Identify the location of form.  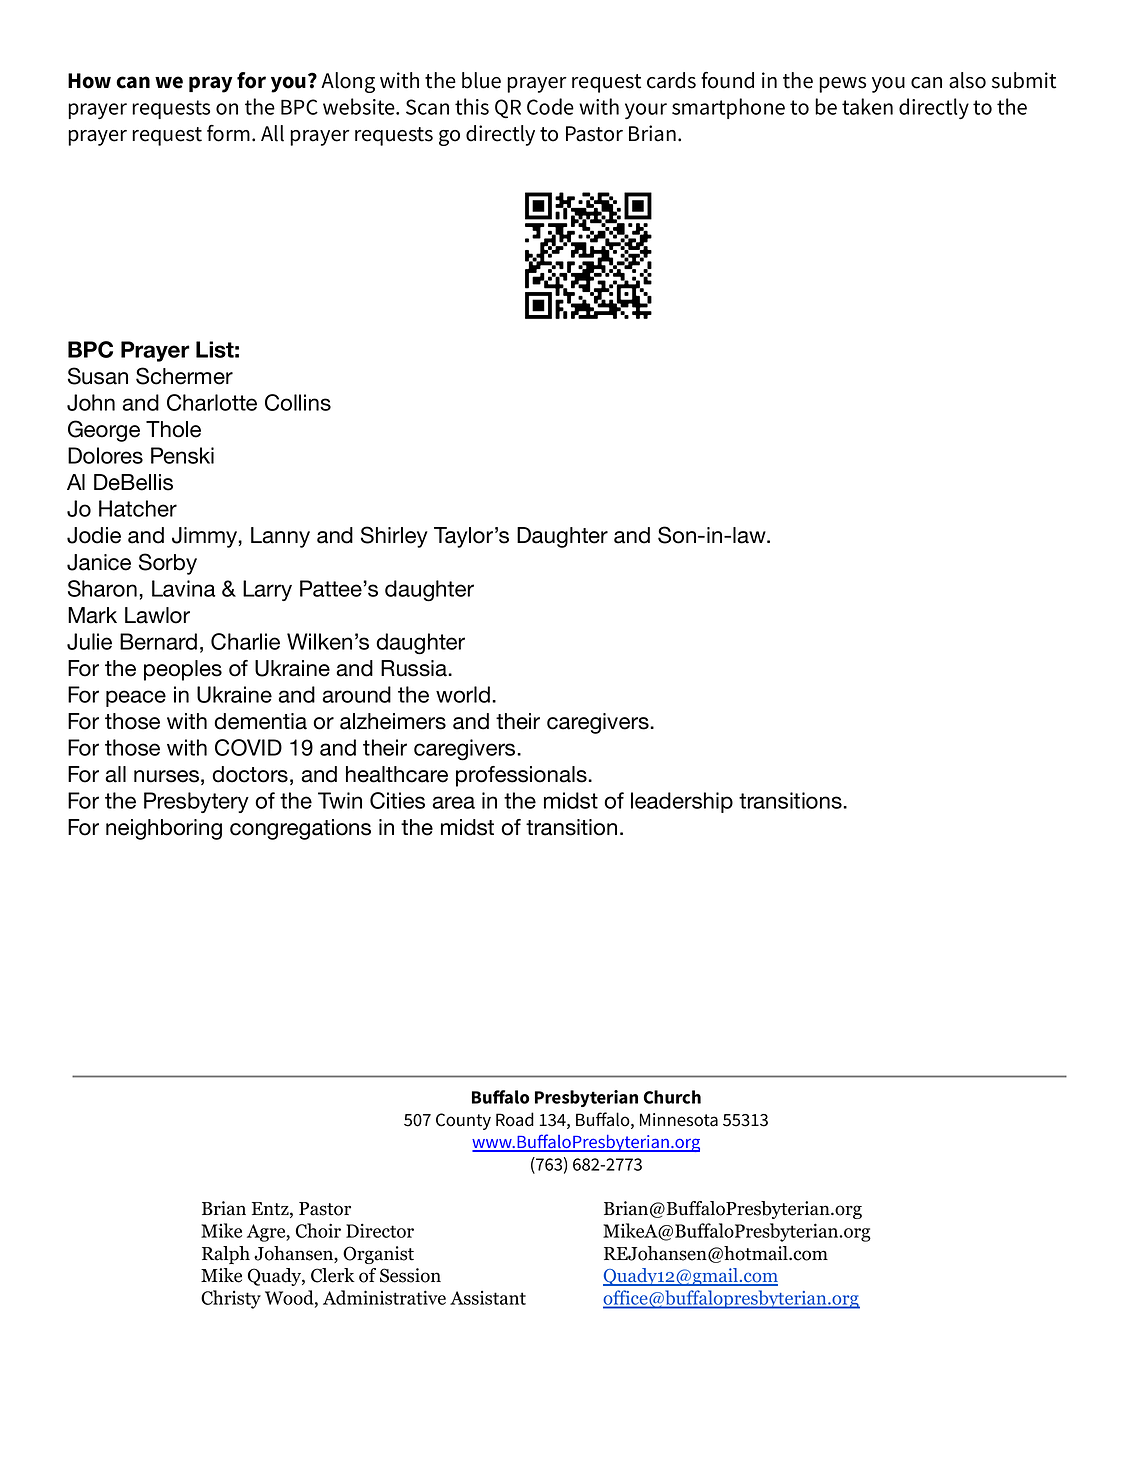
(228, 133).
